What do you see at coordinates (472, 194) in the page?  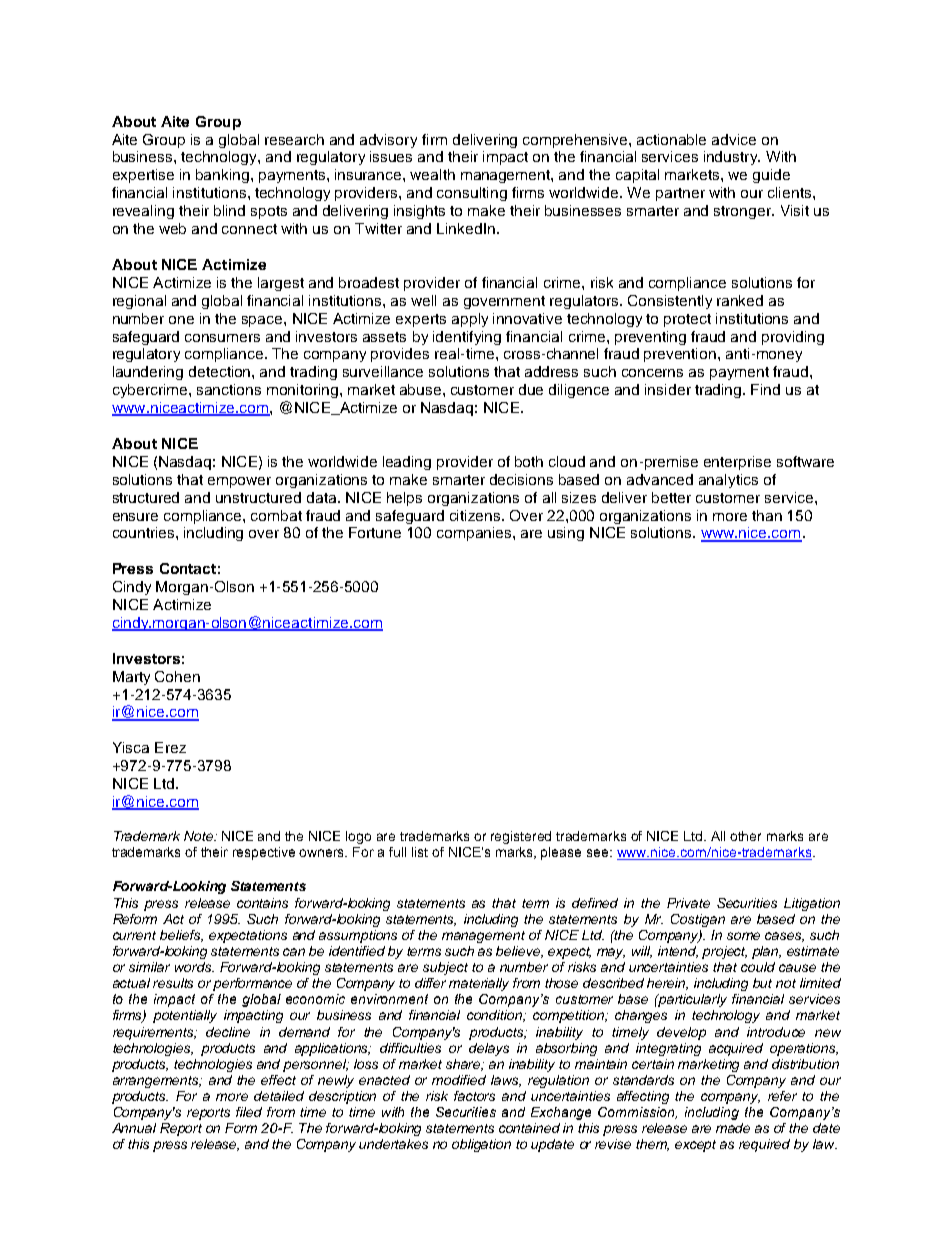 I see `consulting` at bounding box center [472, 194].
